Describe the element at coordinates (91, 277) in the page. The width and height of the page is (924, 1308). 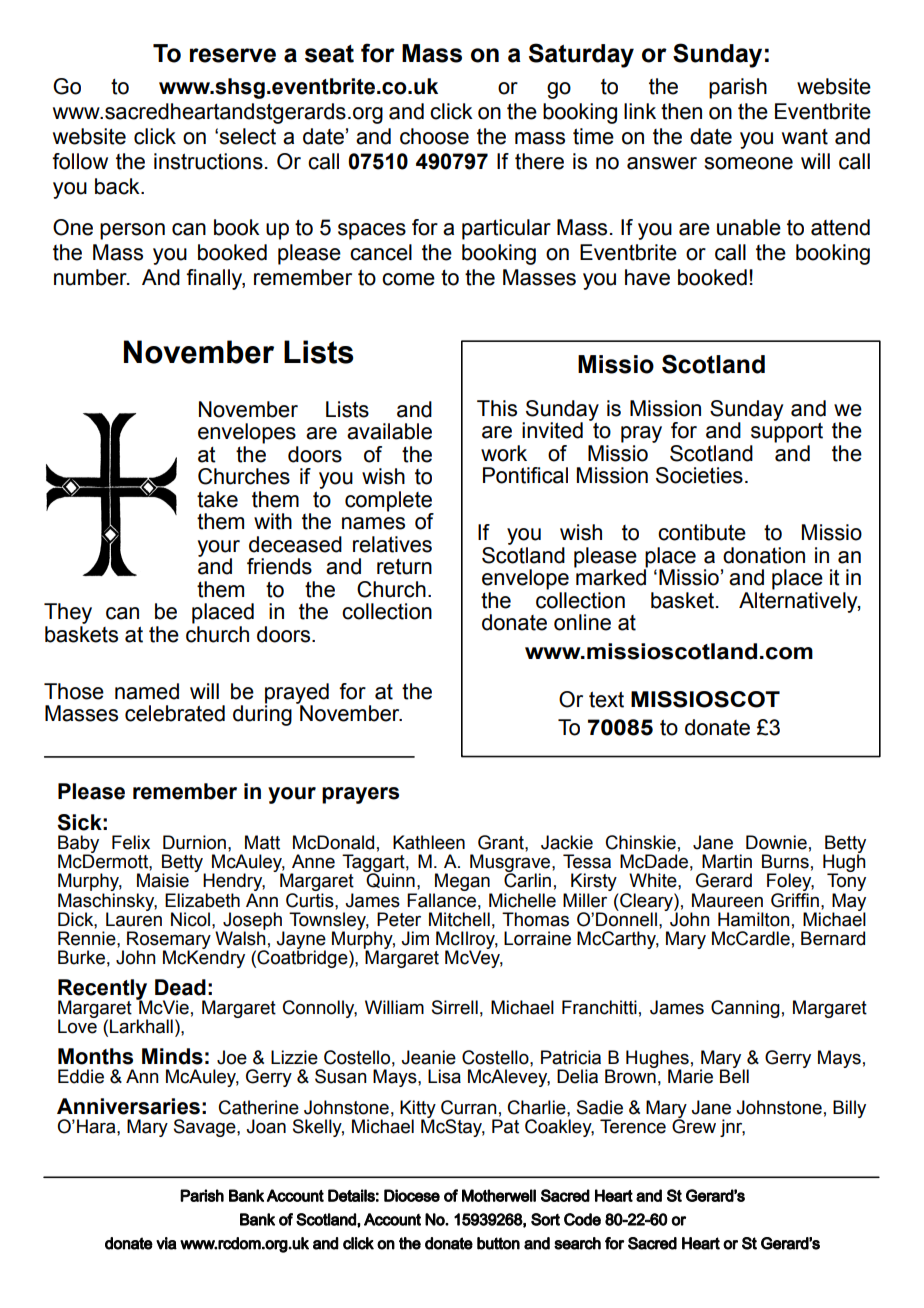
I see `number` at that location.
